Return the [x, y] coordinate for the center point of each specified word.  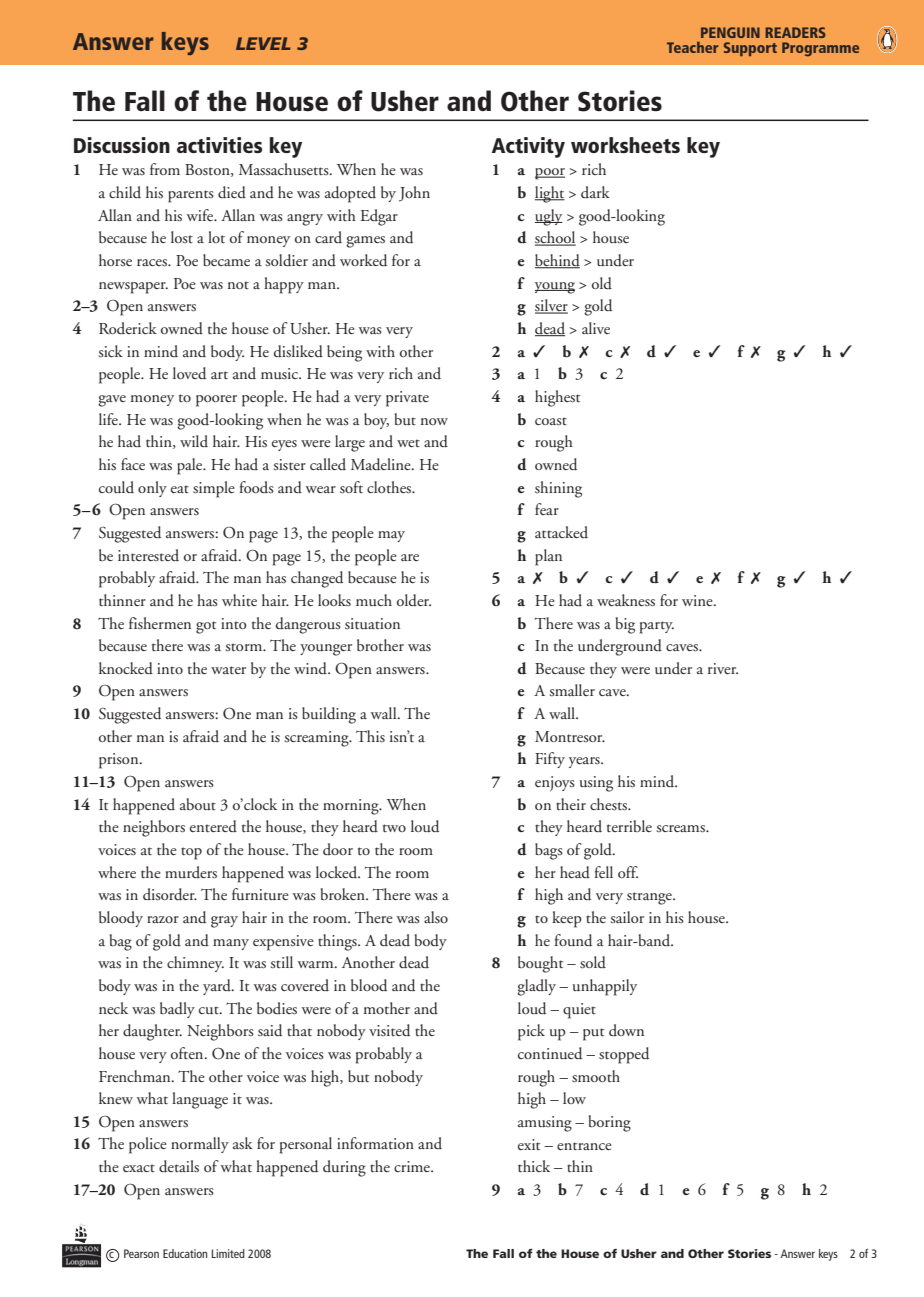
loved [189, 373]
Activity [528, 147]
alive [596, 328]
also [436, 917]
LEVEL [263, 43]
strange [650, 898]
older [414, 600]
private [407, 399]
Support [750, 49]
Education [185, 1253]
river [723, 668]
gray [224, 922]
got [206, 627]
